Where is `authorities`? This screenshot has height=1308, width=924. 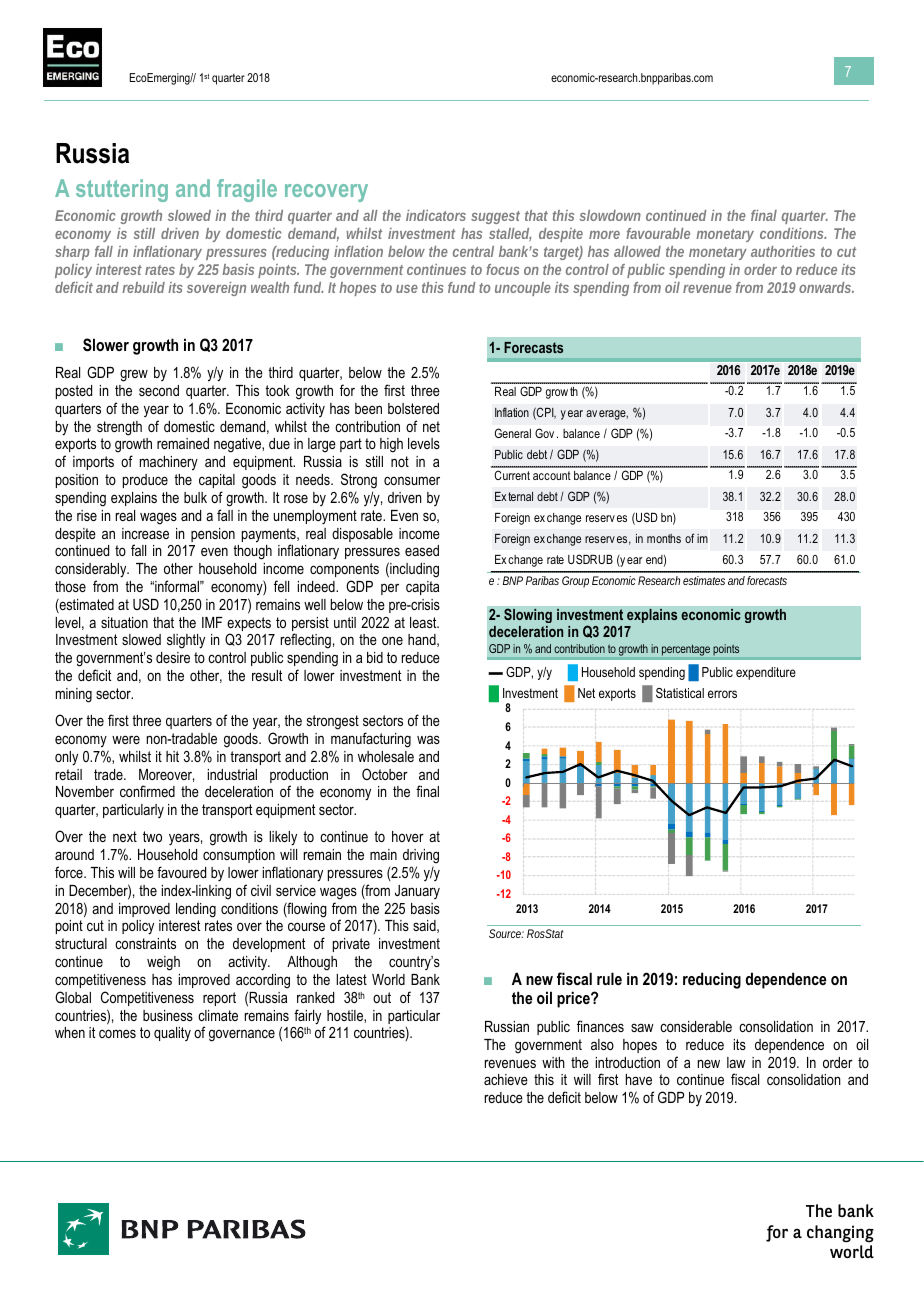
authorities is located at coordinates (783, 251).
